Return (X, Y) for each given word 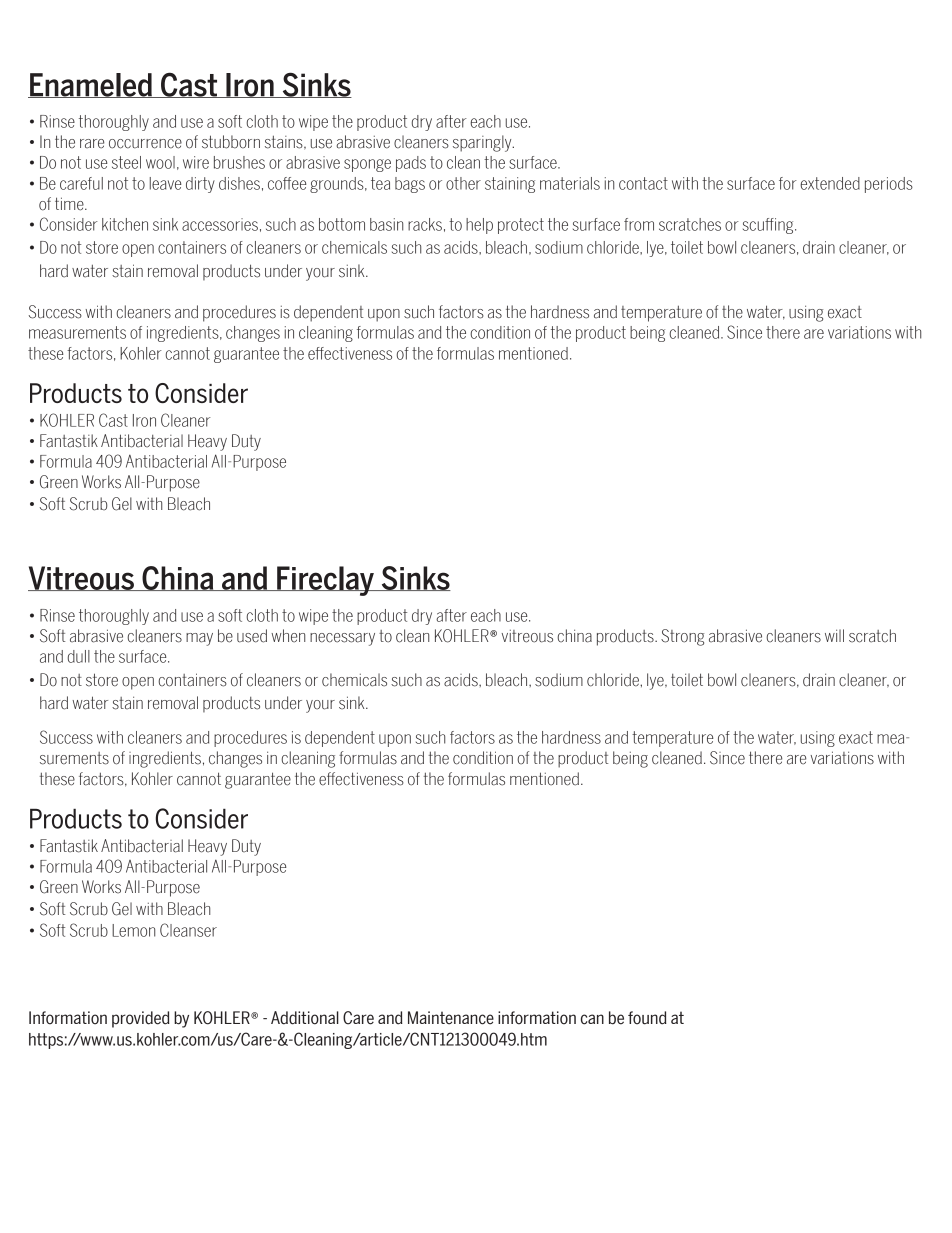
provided (141, 1019)
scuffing (769, 226)
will (834, 635)
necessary (342, 639)
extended (830, 183)
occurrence (145, 144)
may (199, 639)
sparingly (483, 143)
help (479, 226)
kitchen (125, 224)
